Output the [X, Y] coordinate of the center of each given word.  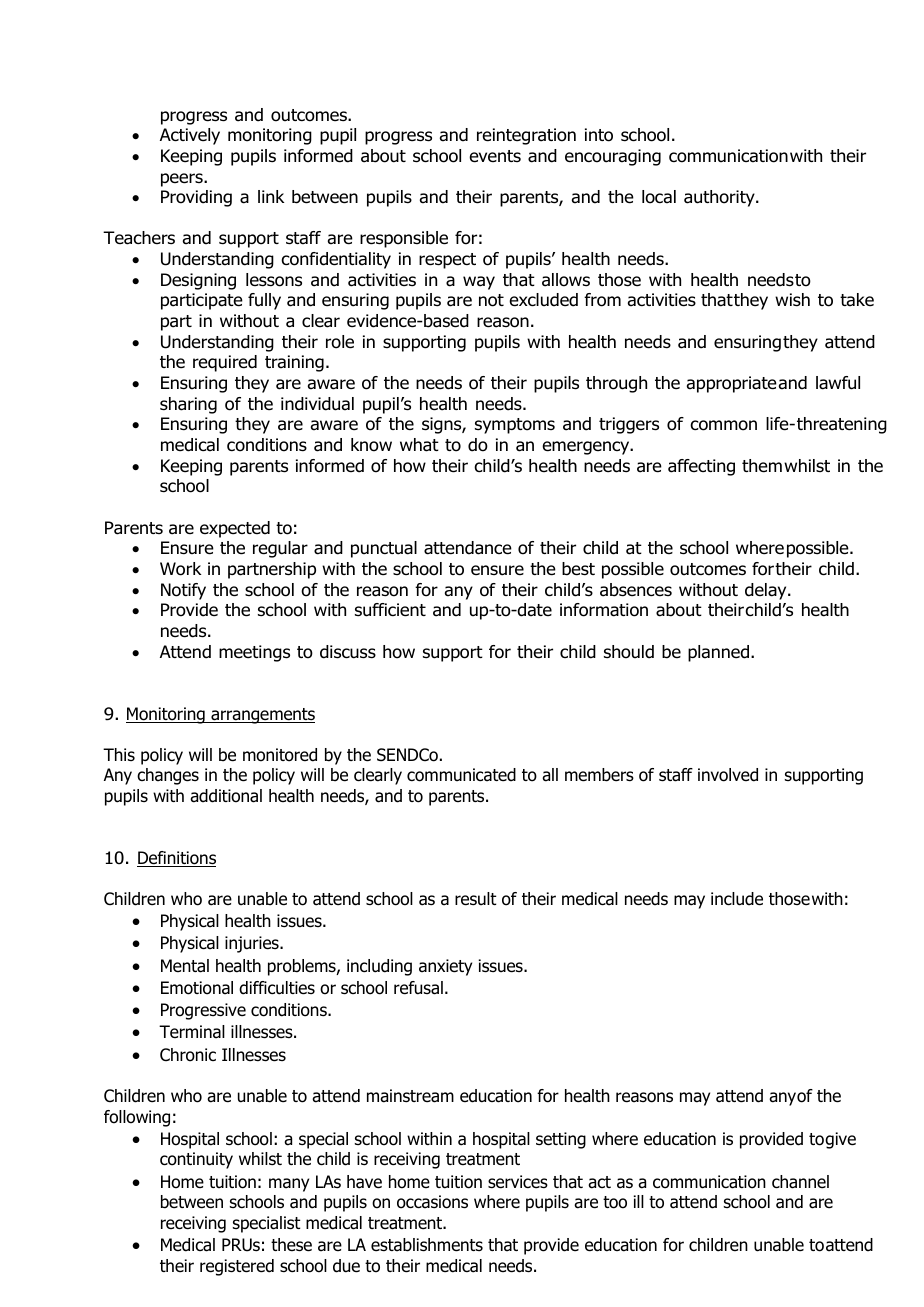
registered [237, 1267]
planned [720, 653]
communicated [461, 775]
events [495, 156]
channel [800, 1182]
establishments [427, 1245]
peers [183, 180]
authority [720, 198]
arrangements [262, 716]
